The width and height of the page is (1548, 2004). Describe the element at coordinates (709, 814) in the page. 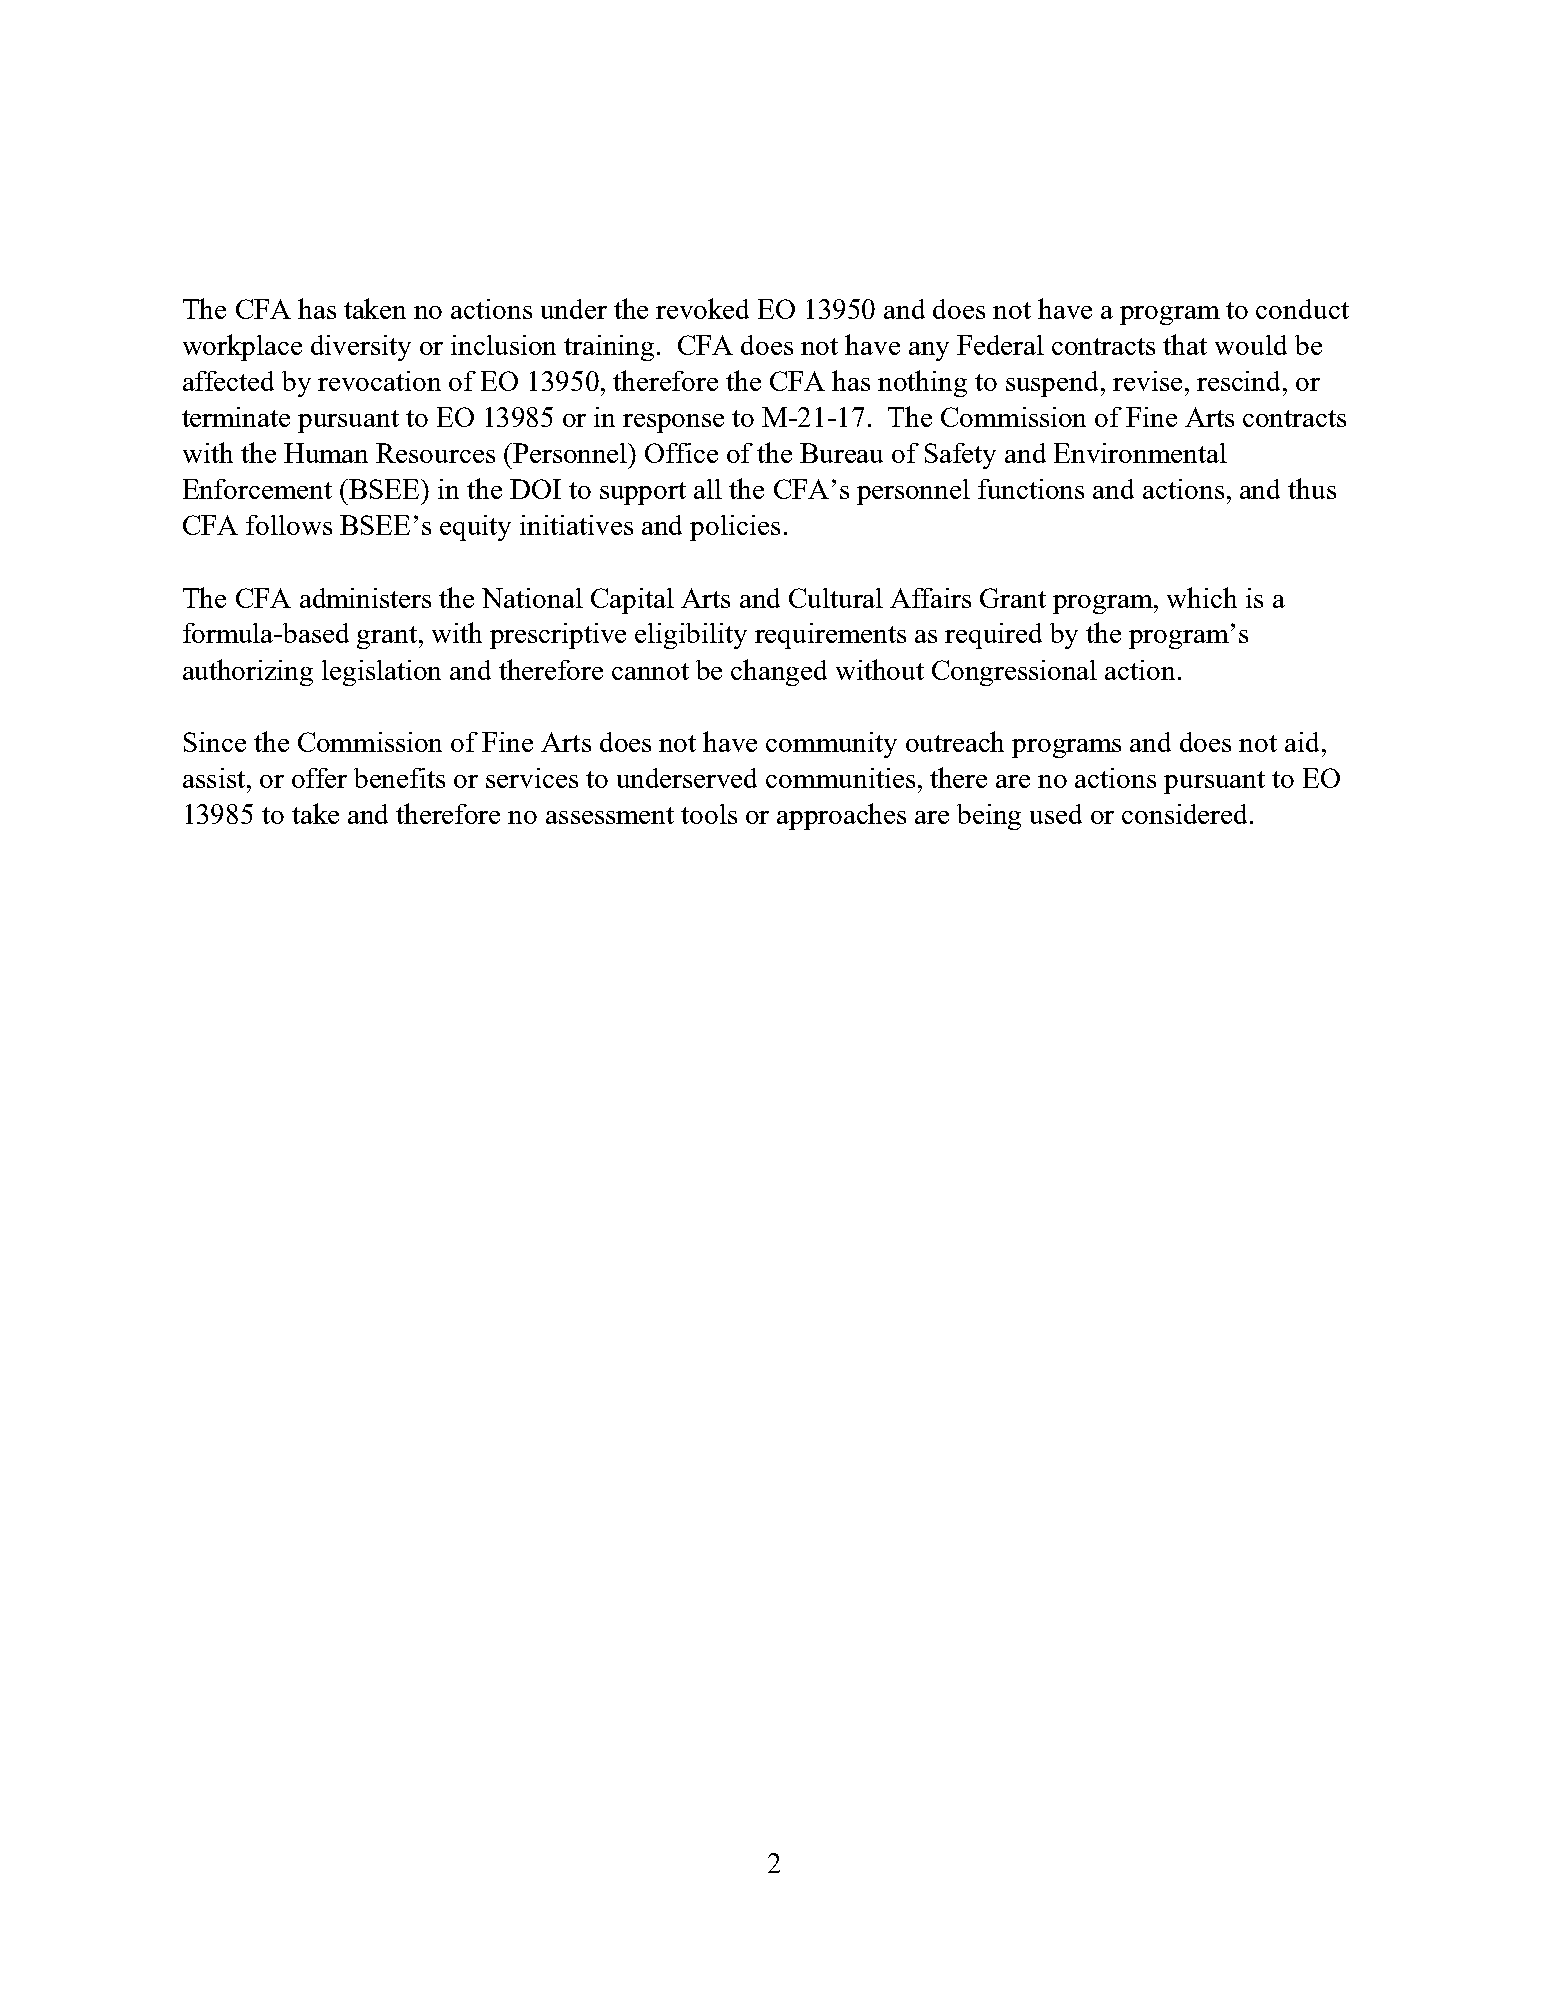

I see `tools` at that location.
